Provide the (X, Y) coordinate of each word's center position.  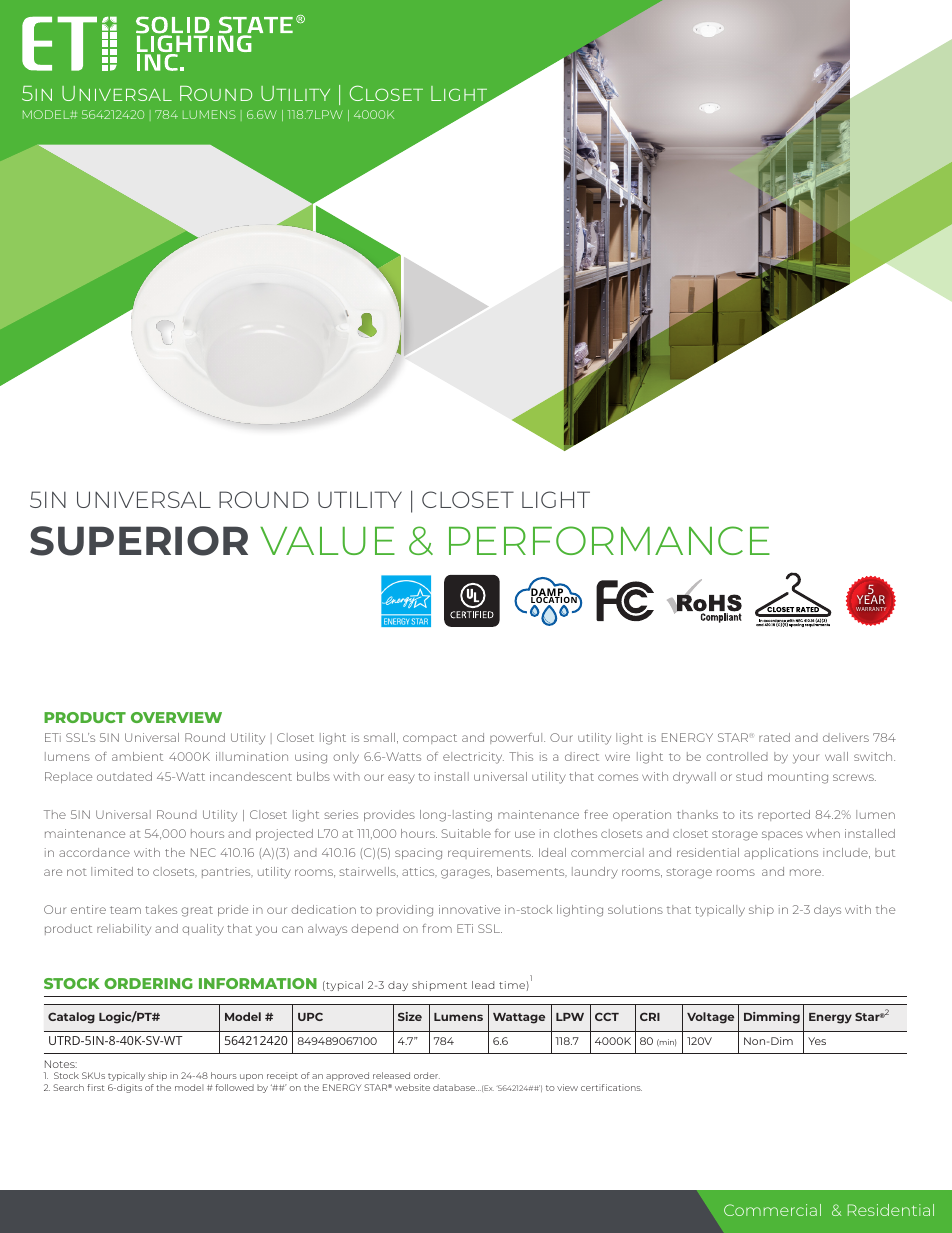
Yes (817, 1041)
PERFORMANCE (609, 540)
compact (430, 739)
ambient (137, 756)
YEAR (871, 600)
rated (774, 737)
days (827, 911)
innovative (469, 909)
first (96, 1087)
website (412, 1087)
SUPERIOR (139, 541)
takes (161, 909)
